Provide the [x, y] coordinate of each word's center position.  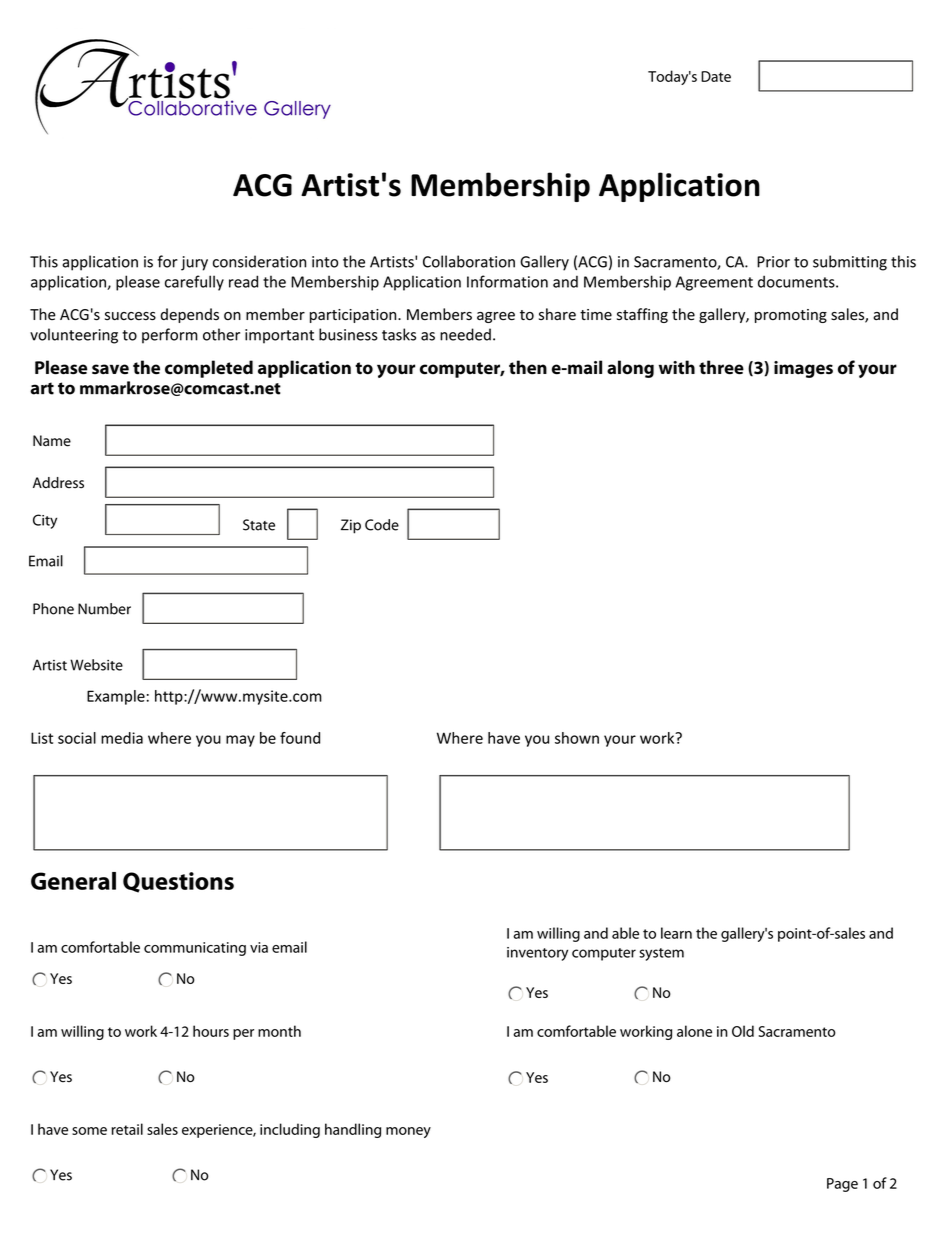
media [122, 738]
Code [382, 525]
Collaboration [469, 261]
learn [676, 933]
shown [577, 738]
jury [194, 263]
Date [716, 76]
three [721, 367]
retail [127, 1129]
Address [58, 483]
